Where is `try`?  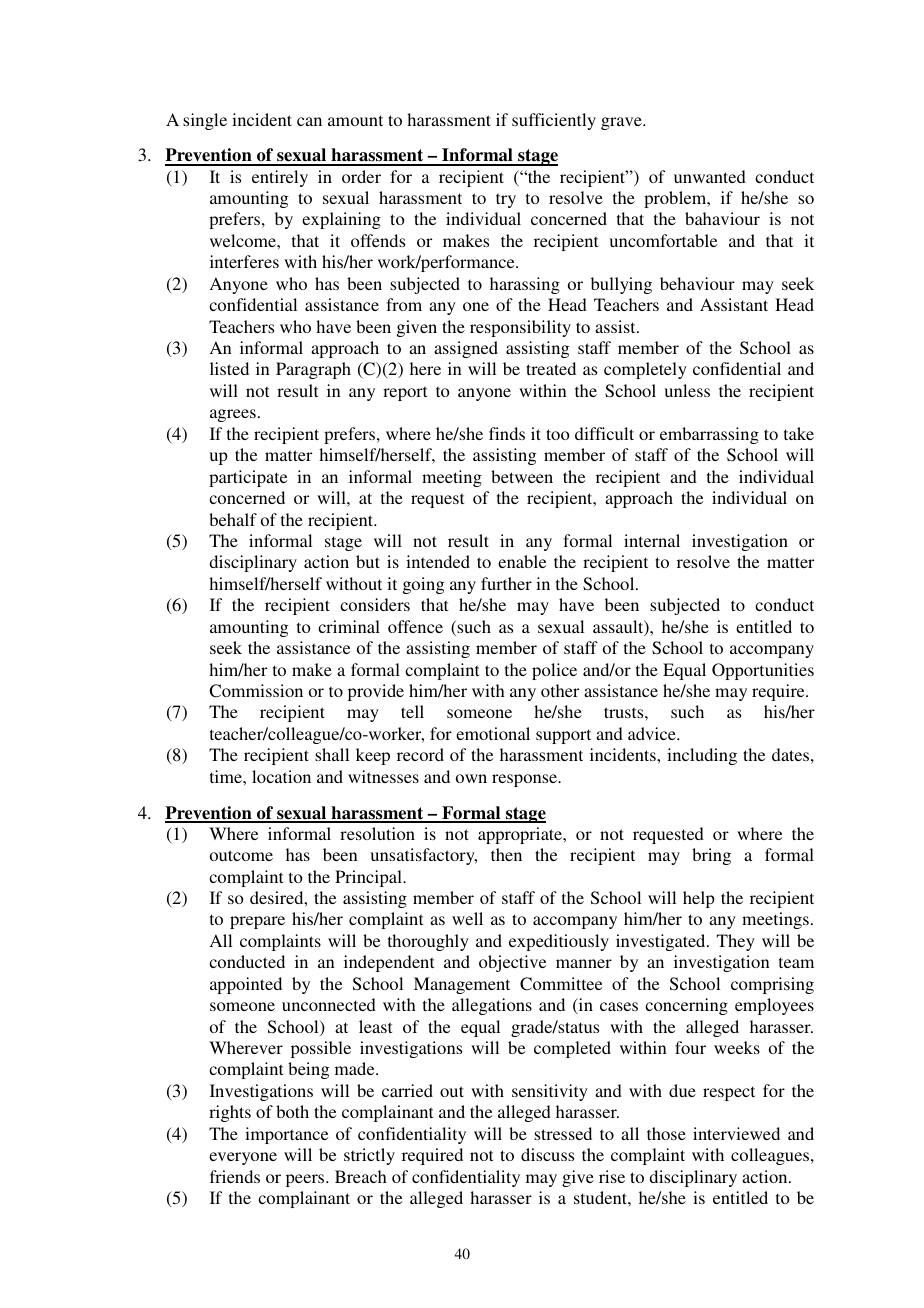 try is located at coordinates (506, 200).
